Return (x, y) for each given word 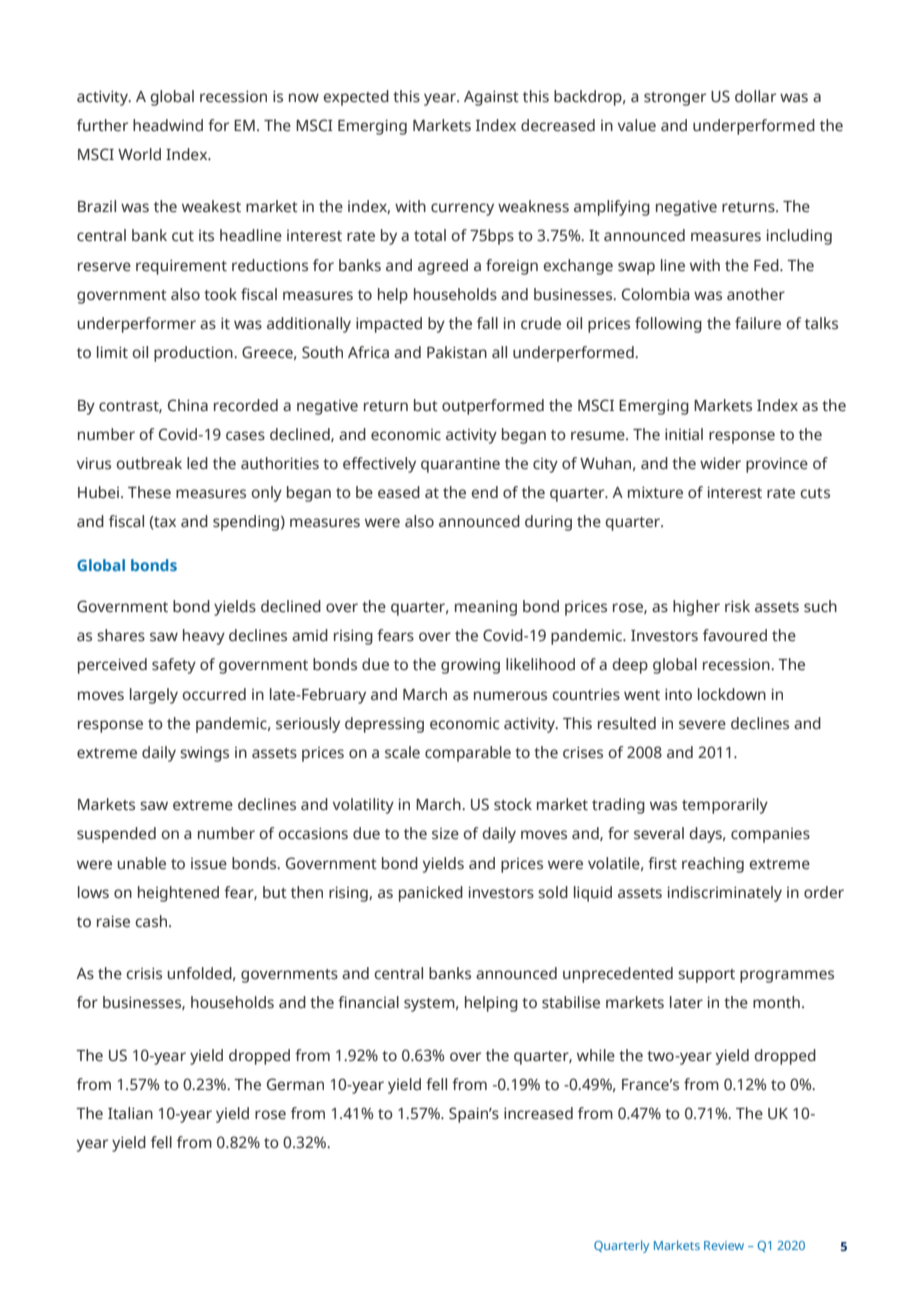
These (149, 492)
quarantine (460, 465)
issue (209, 864)
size (445, 834)
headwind (168, 125)
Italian (130, 1113)
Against (491, 98)
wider (720, 463)
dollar (755, 96)
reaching (713, 865)
